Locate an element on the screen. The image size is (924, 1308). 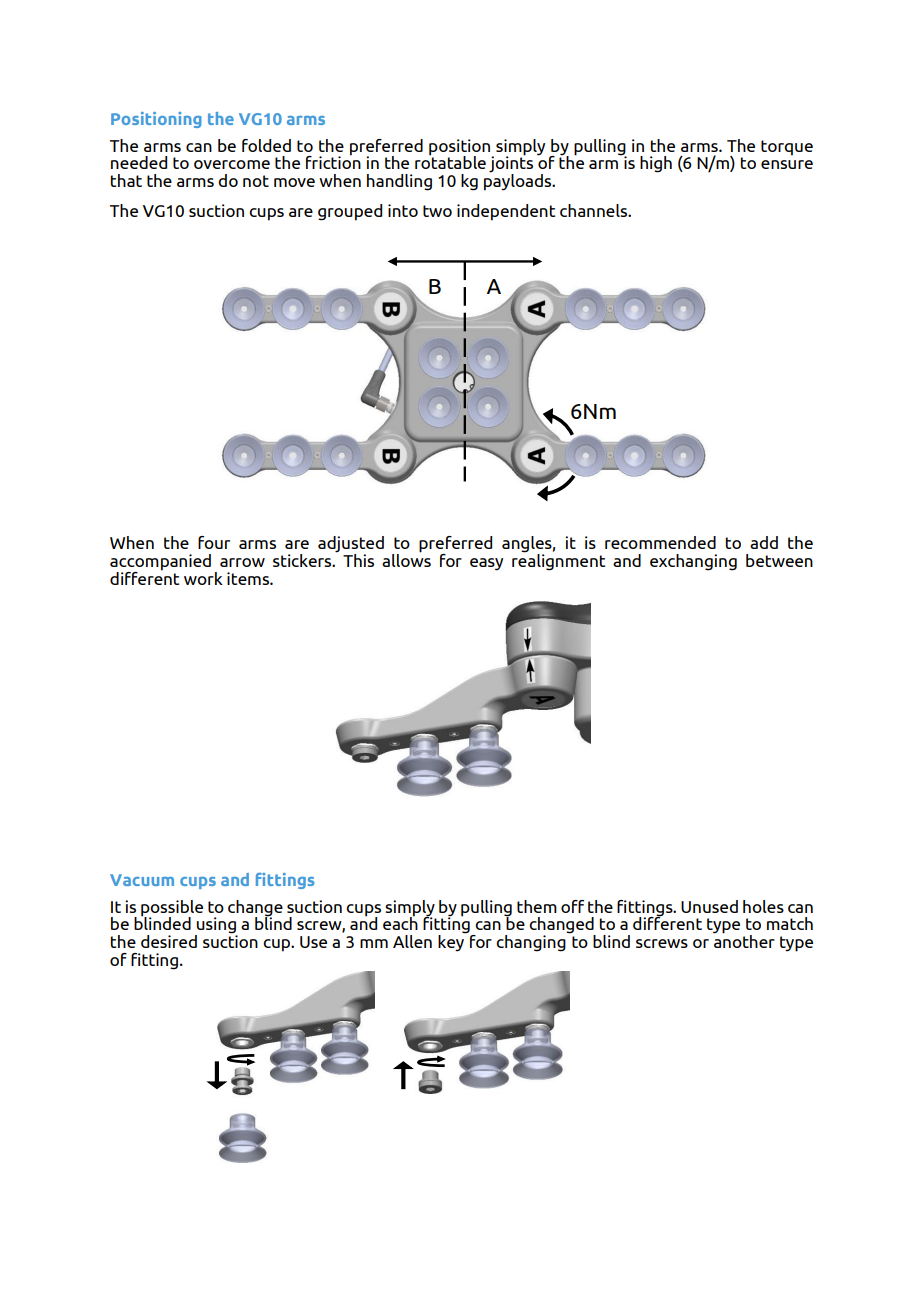
key is located at coordinates (452, 942).
